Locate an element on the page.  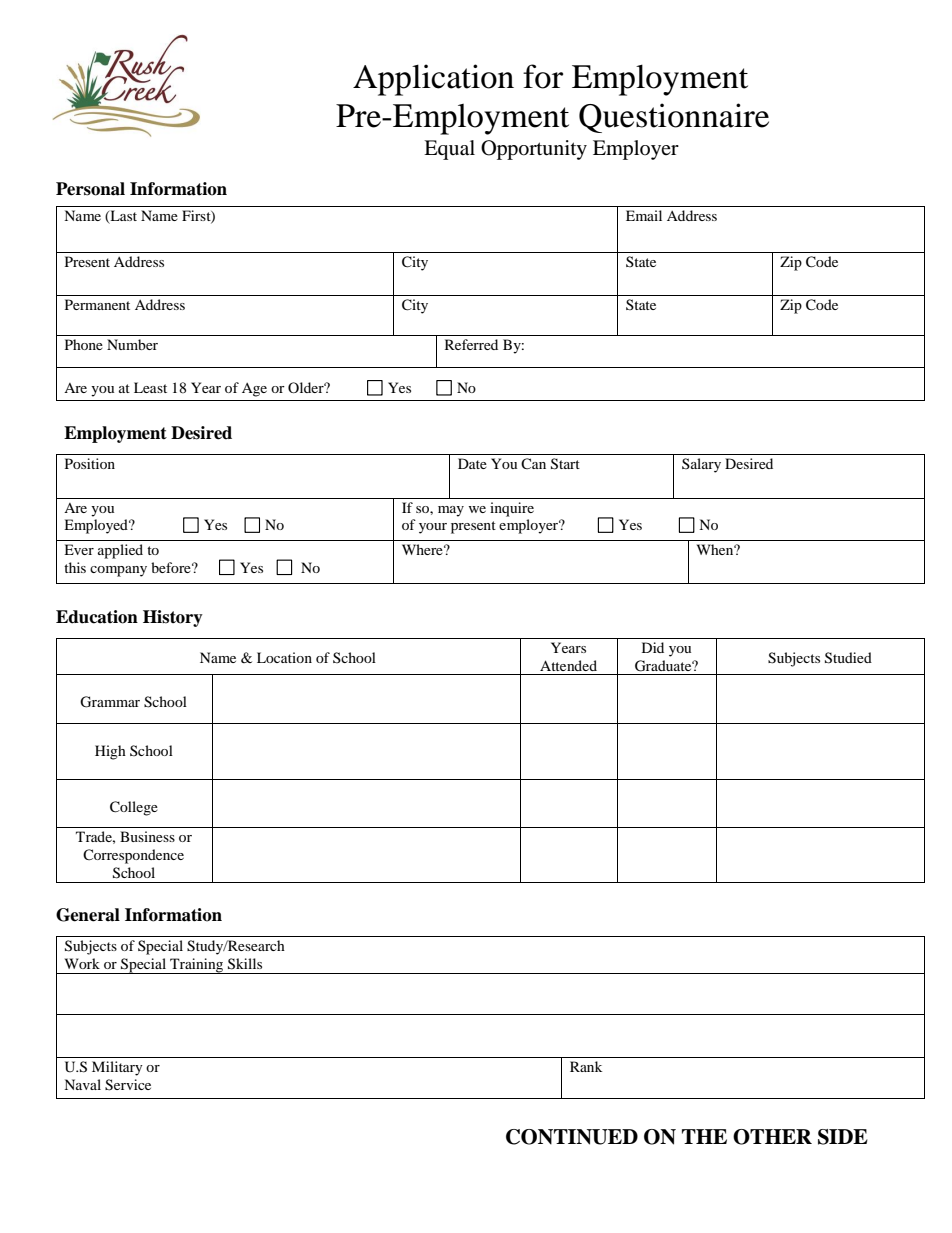
Did is located at coordinates (653, 647).
